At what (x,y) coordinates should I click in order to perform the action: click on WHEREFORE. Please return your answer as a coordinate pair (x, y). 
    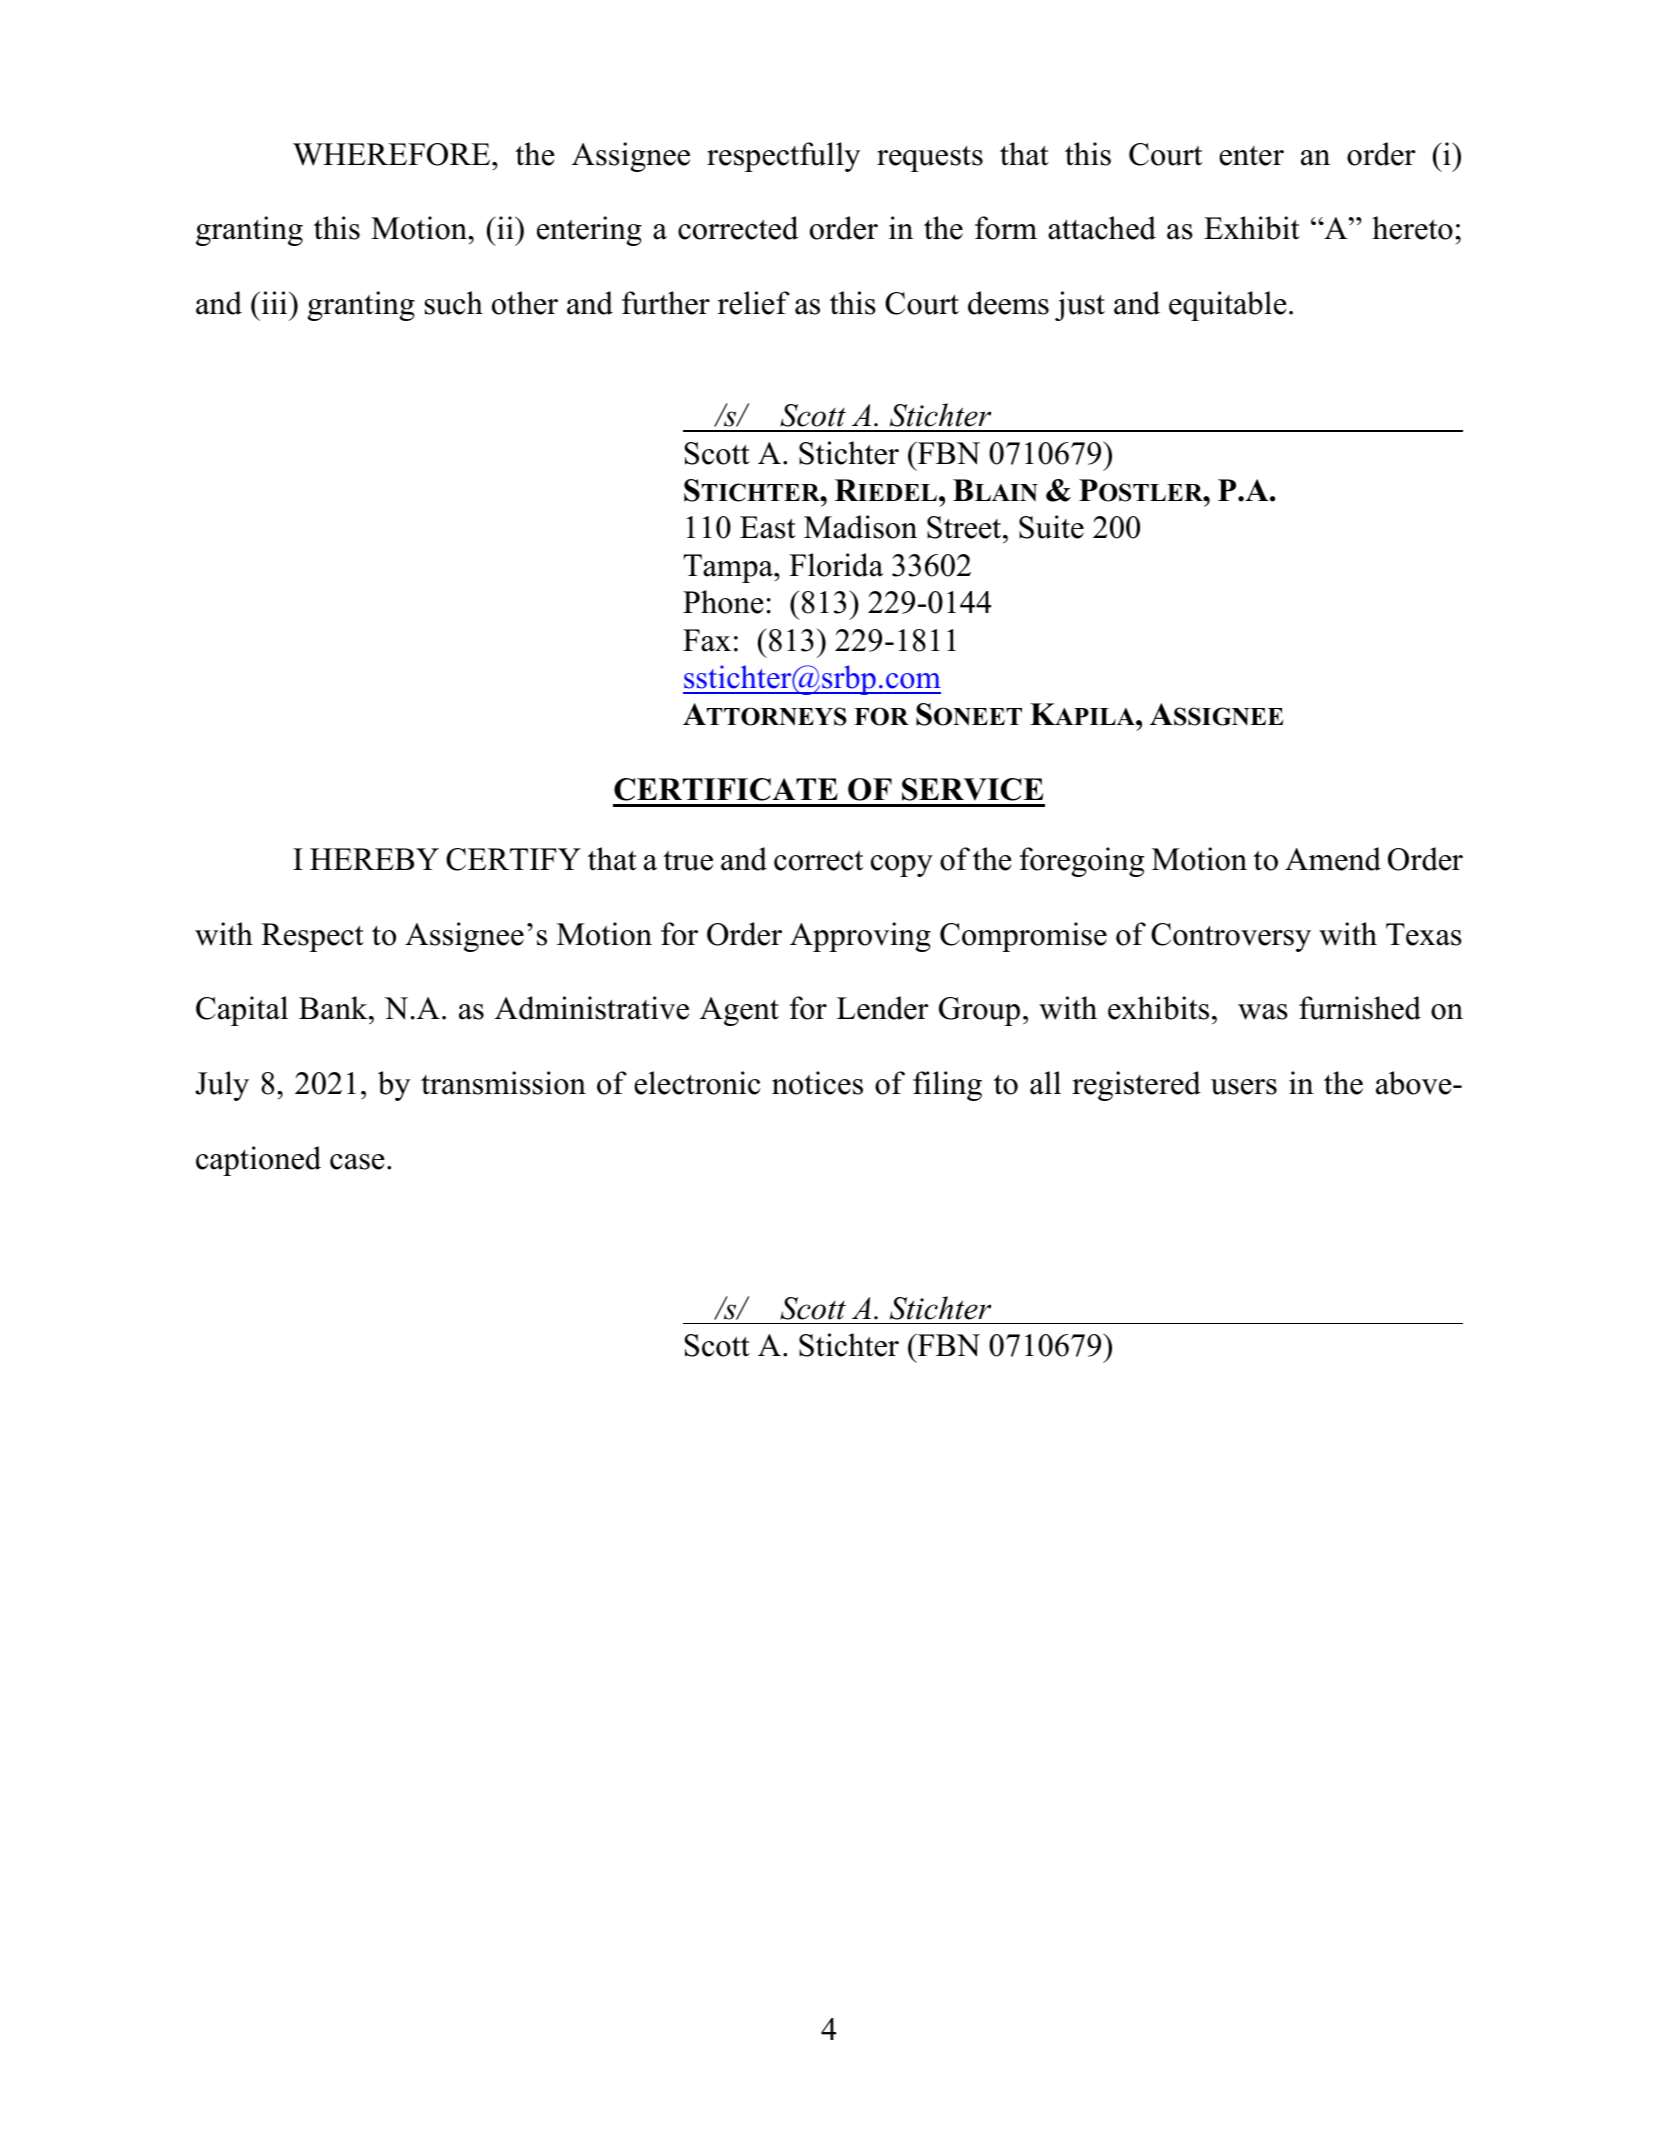
    Looking at the image, I should click on (393, 154).
